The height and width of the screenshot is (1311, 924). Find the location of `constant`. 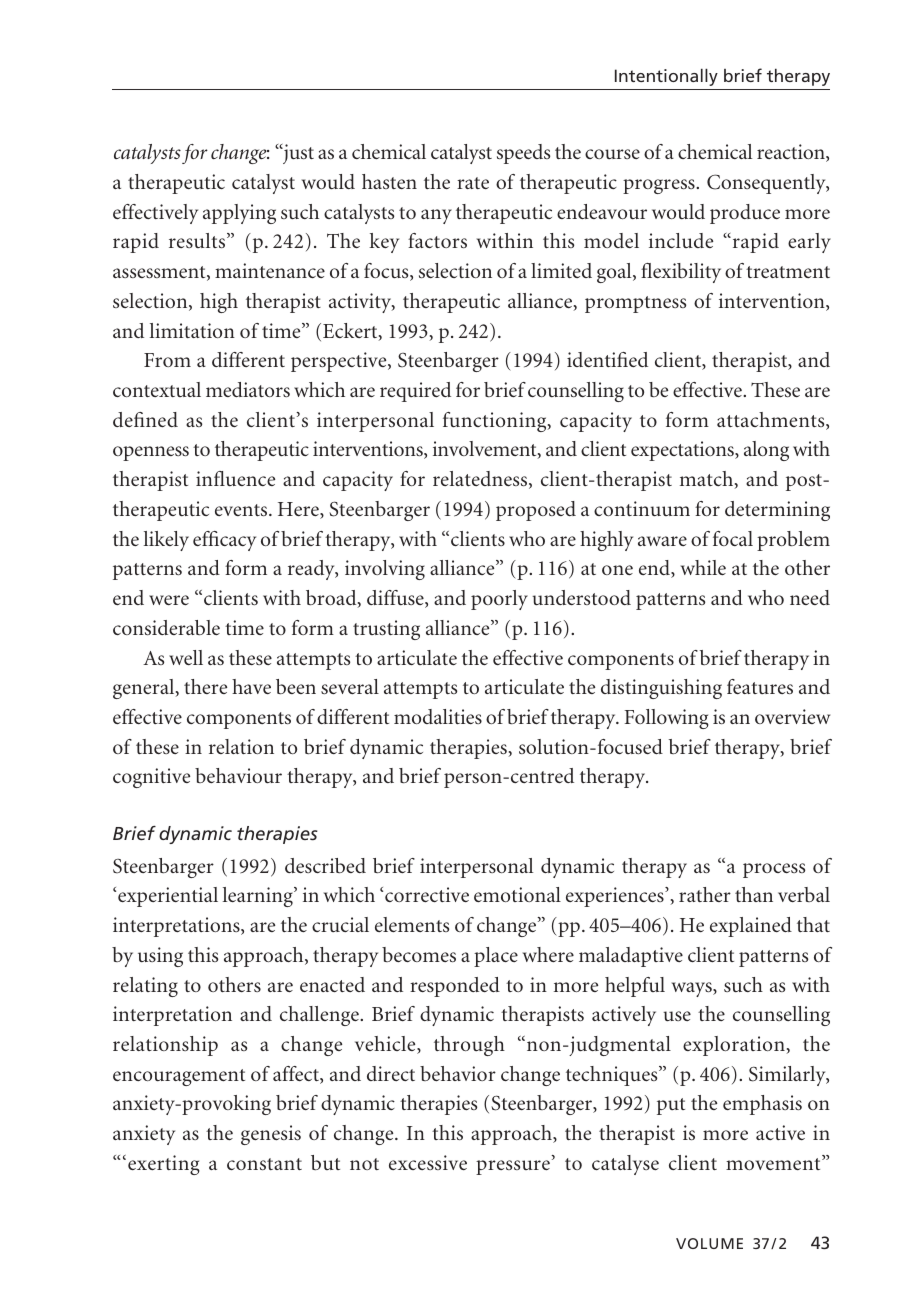

constant is located at coordinates (264, 1164).
